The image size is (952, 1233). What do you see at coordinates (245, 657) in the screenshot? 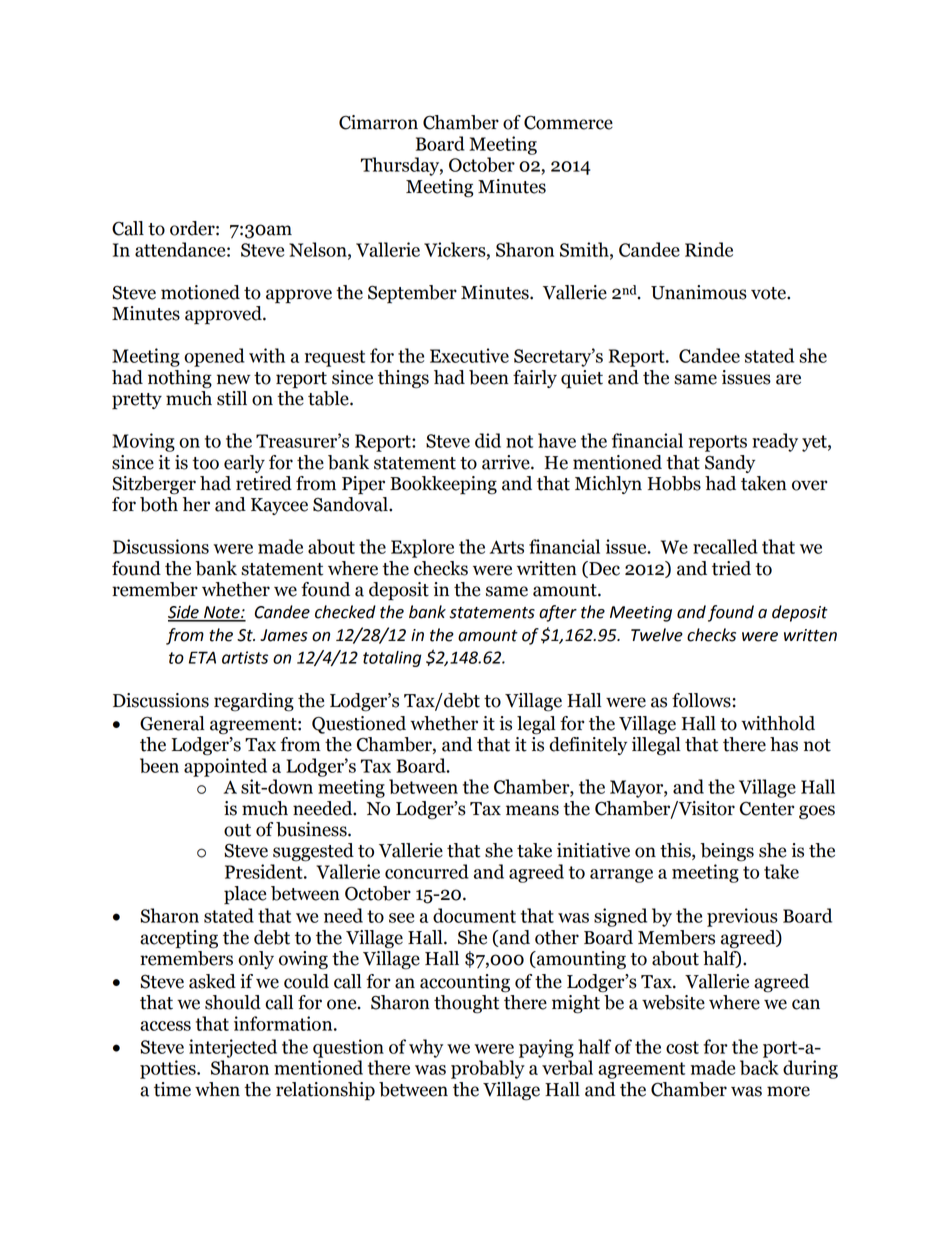
I see `artists` at bounding box center [245, 657].
